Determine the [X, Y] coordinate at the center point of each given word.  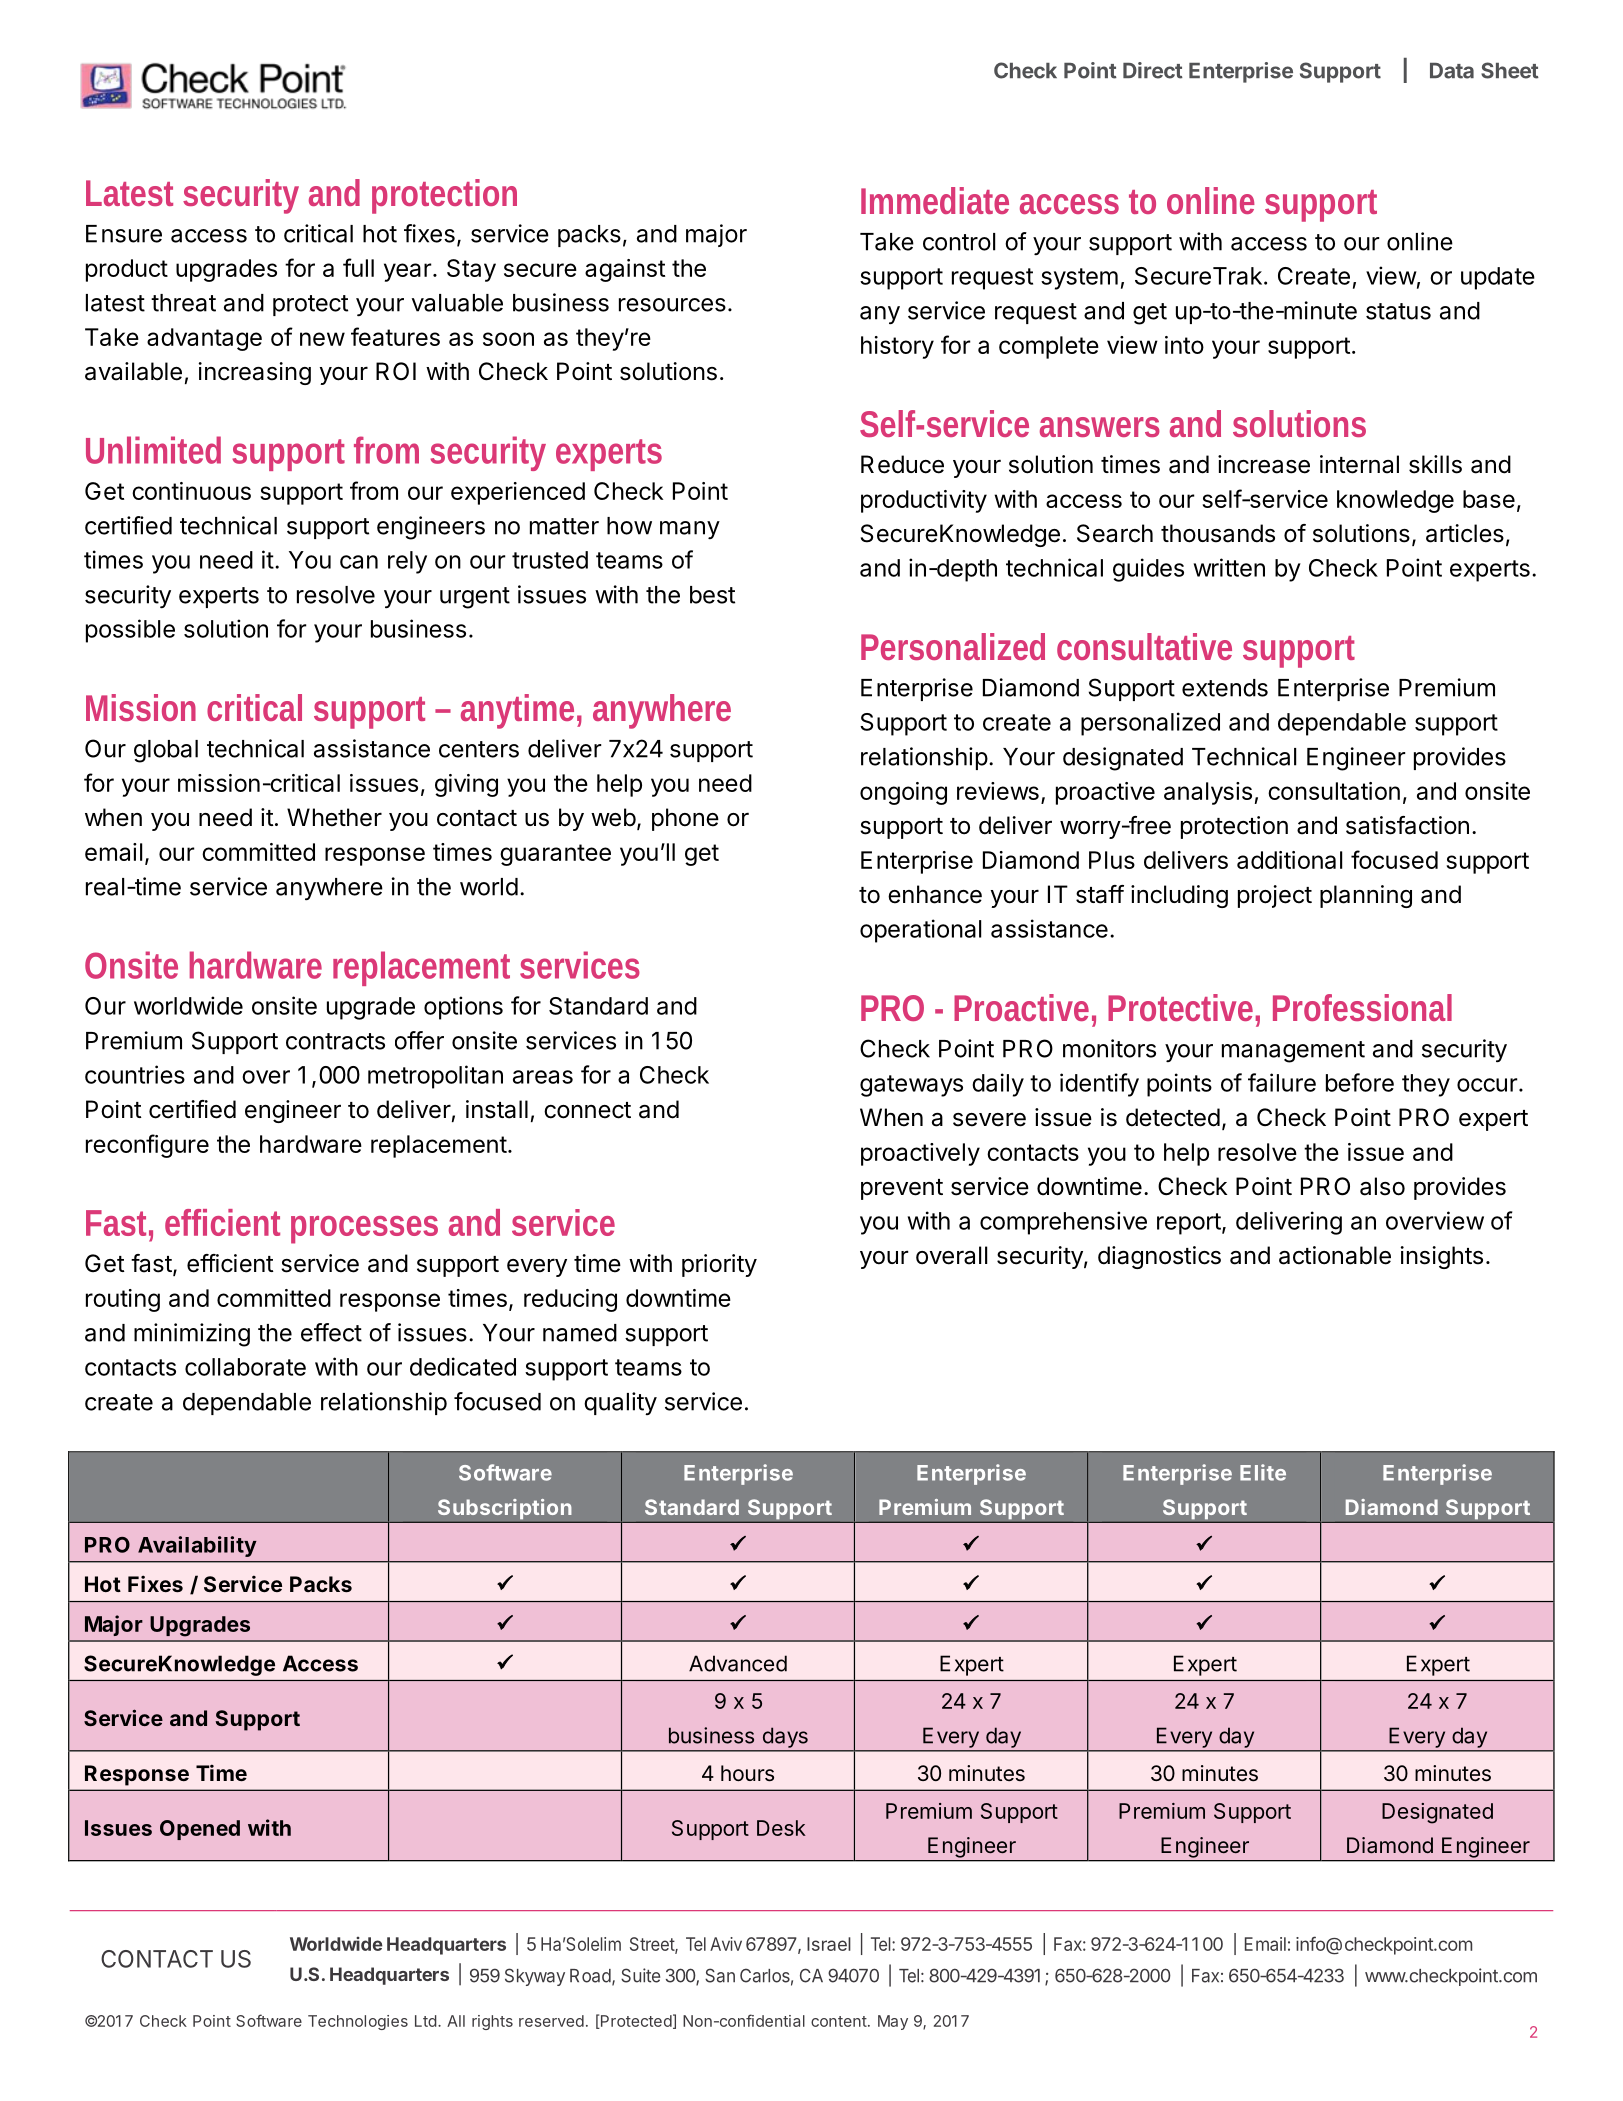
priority [719, 1265]
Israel [829, 1944]
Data [1452, 71]
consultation [1334, 791]
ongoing [903, 793]
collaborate [245, 1367]
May [893, 2022]
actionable [1335, 1255]
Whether [334, 817]
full [358, 267]
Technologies [358, 2022]
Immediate [935, 200]
